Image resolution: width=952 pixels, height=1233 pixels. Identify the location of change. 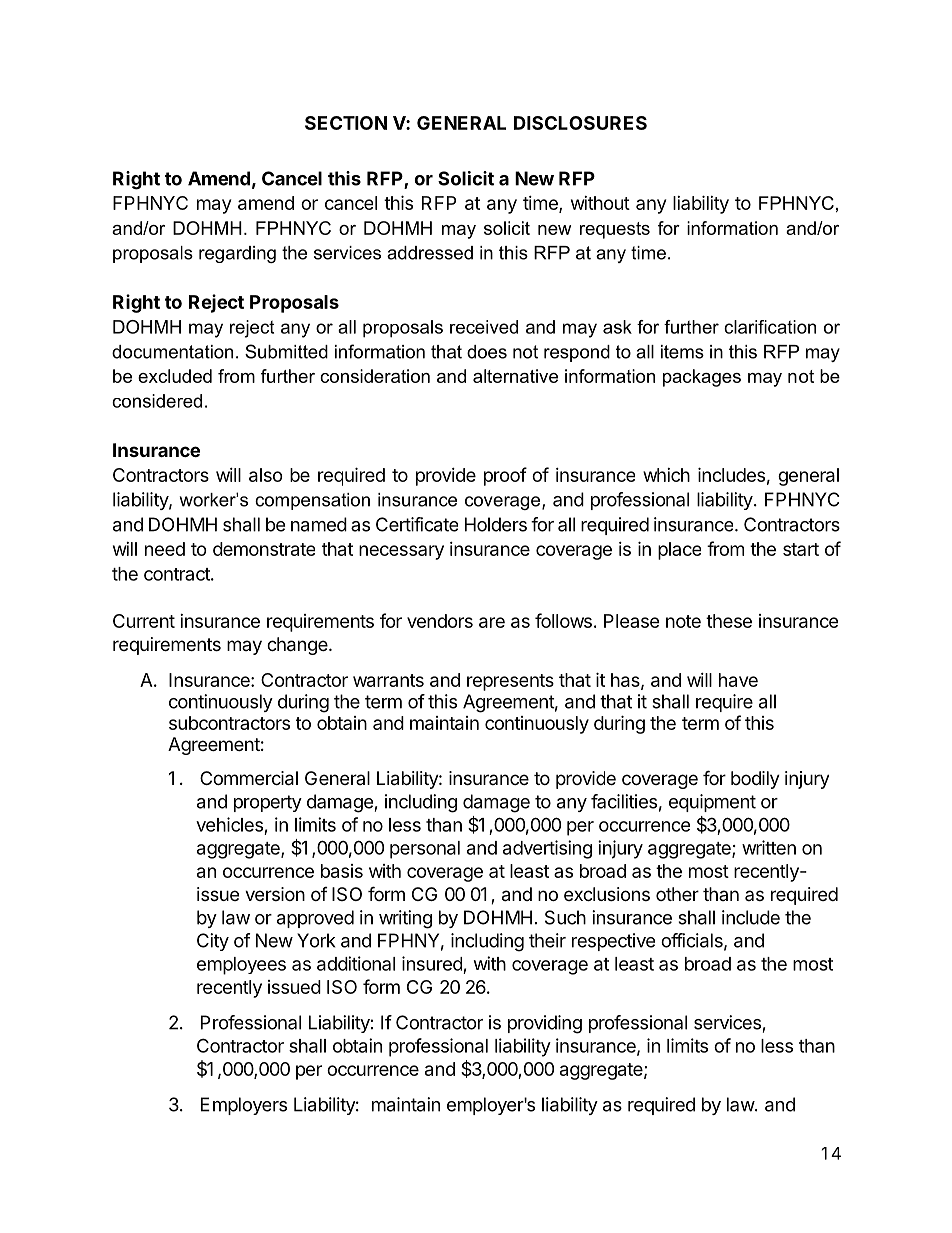
(298, 646).
